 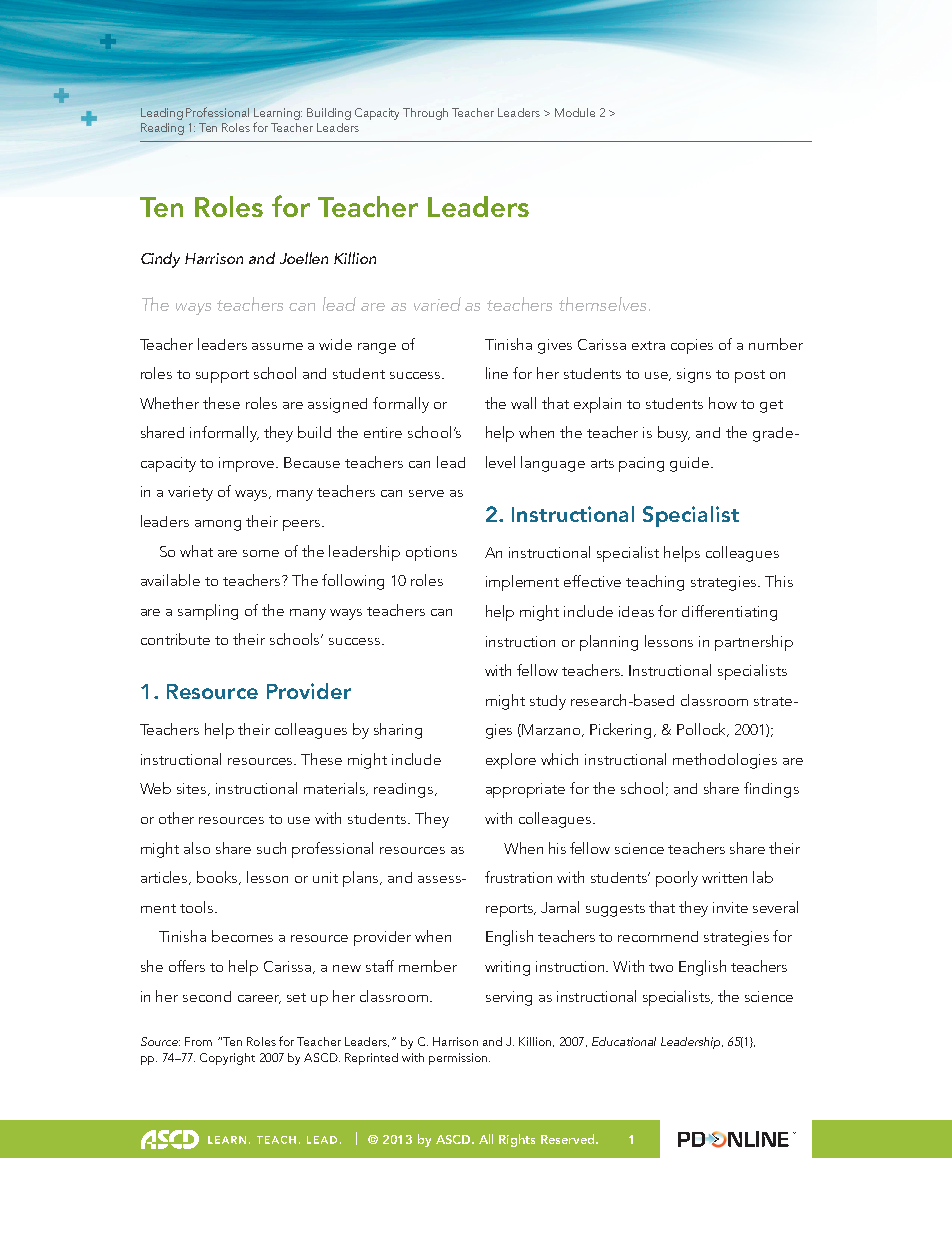 What do you see at coordinates (227, 1059) in the screenshot?
I see `Copyright` at bounding box center [227, 1059].
